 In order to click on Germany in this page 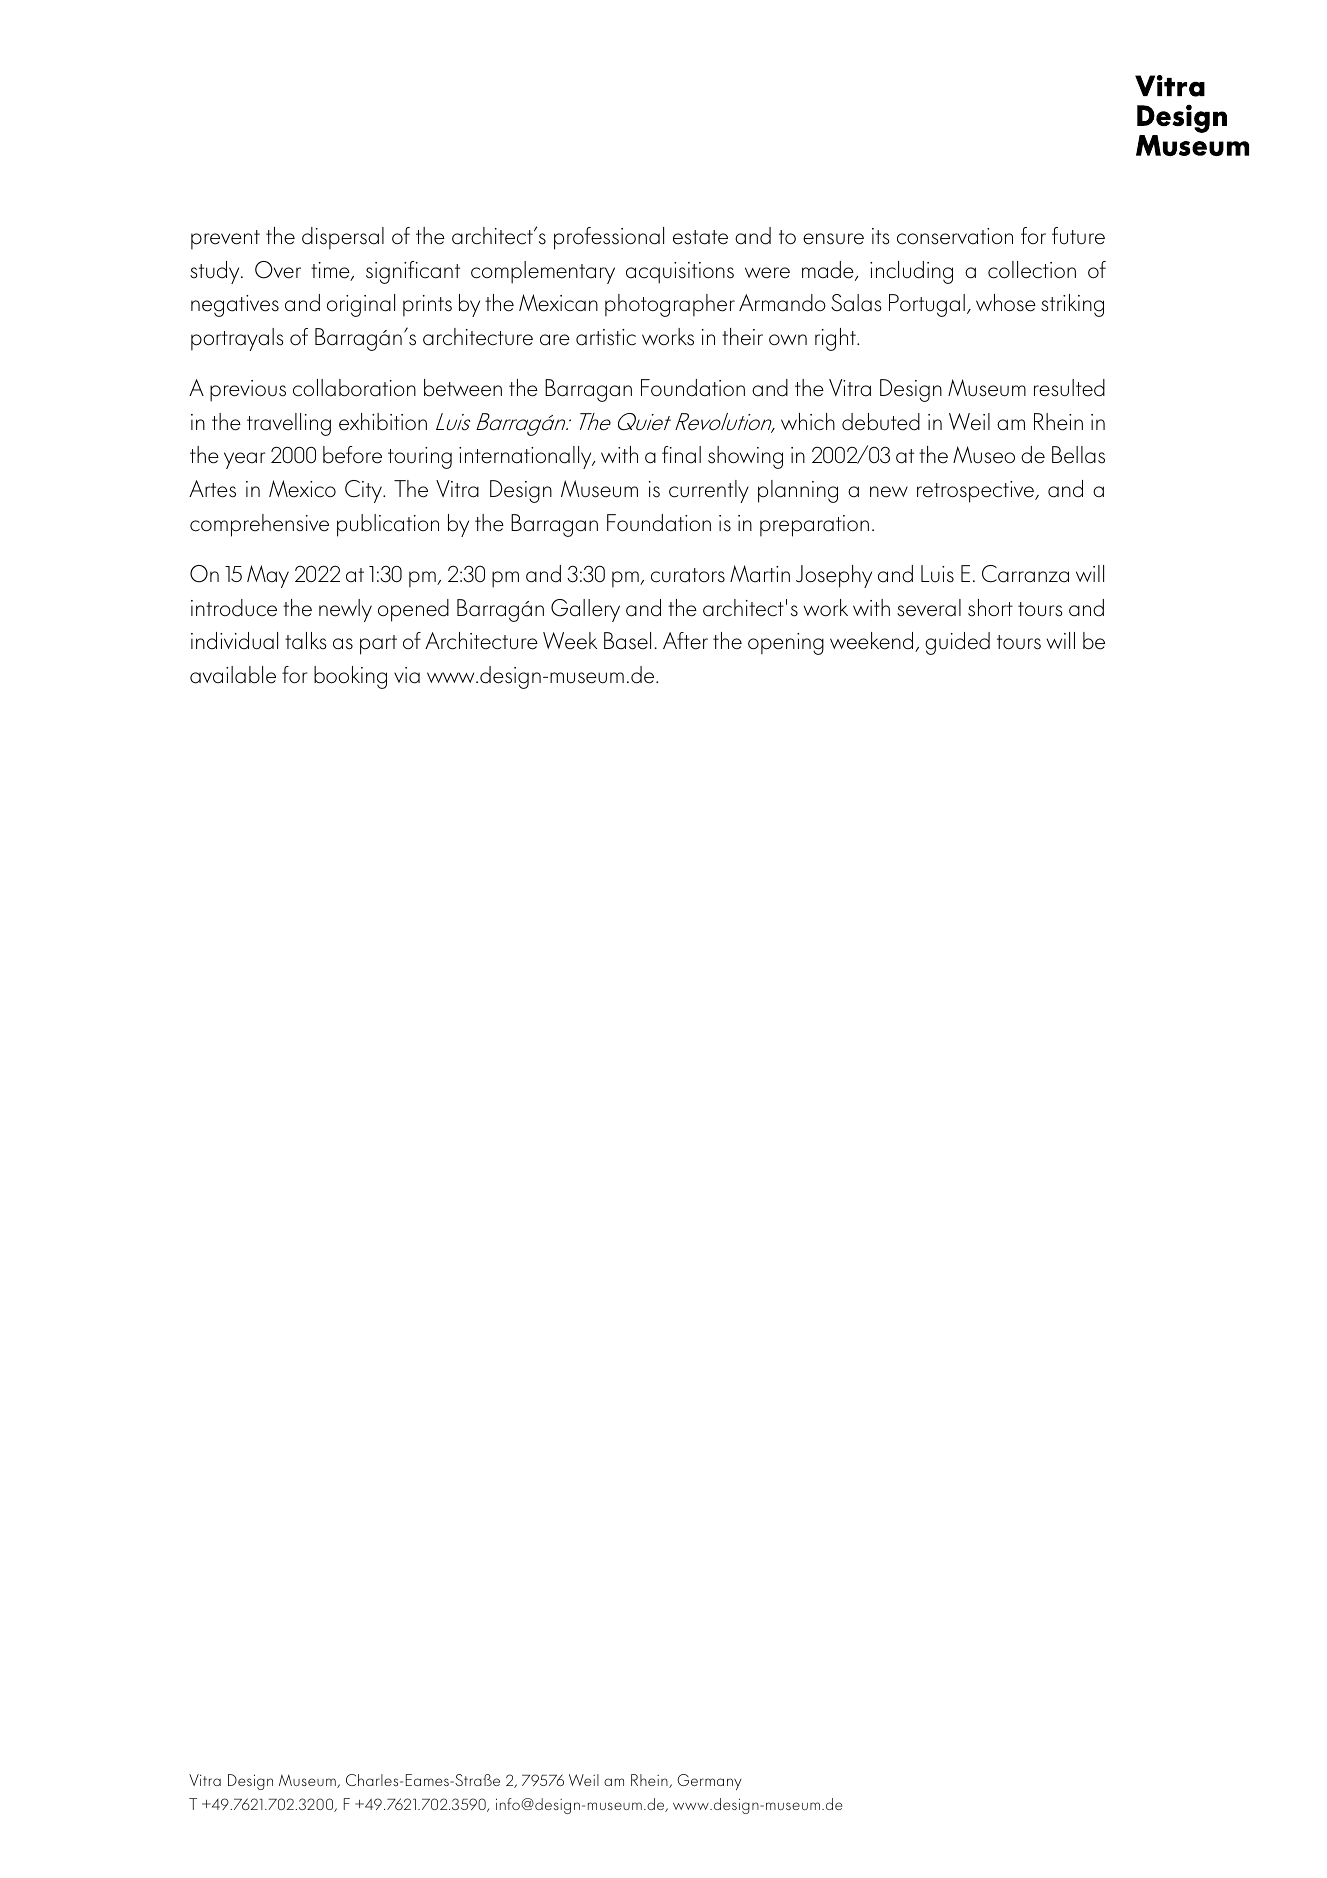, I will do `click(709, 1782)`.
